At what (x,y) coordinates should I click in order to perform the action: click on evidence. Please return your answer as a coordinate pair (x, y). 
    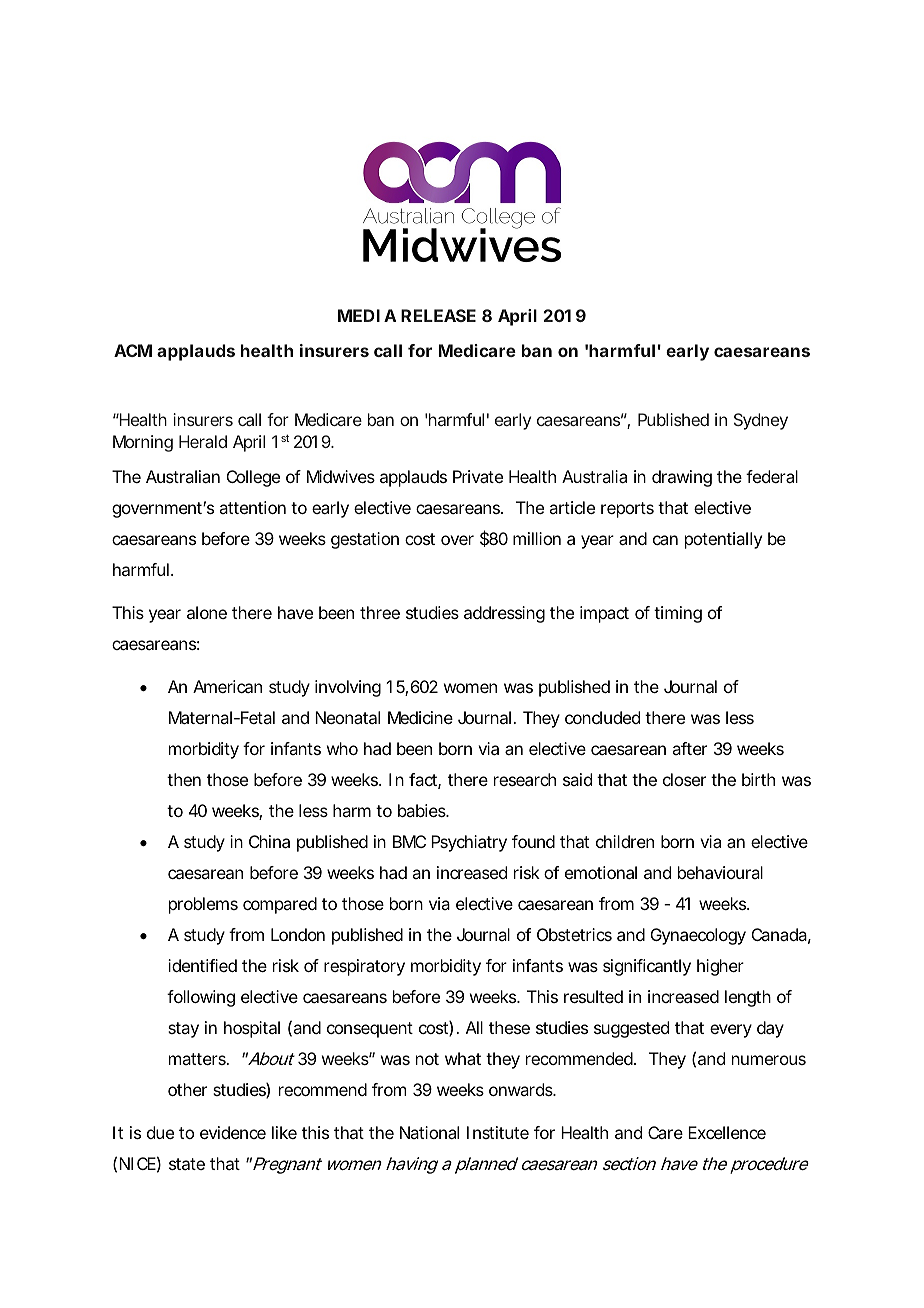
    Looking at the image, I should click on (233, 1132).
